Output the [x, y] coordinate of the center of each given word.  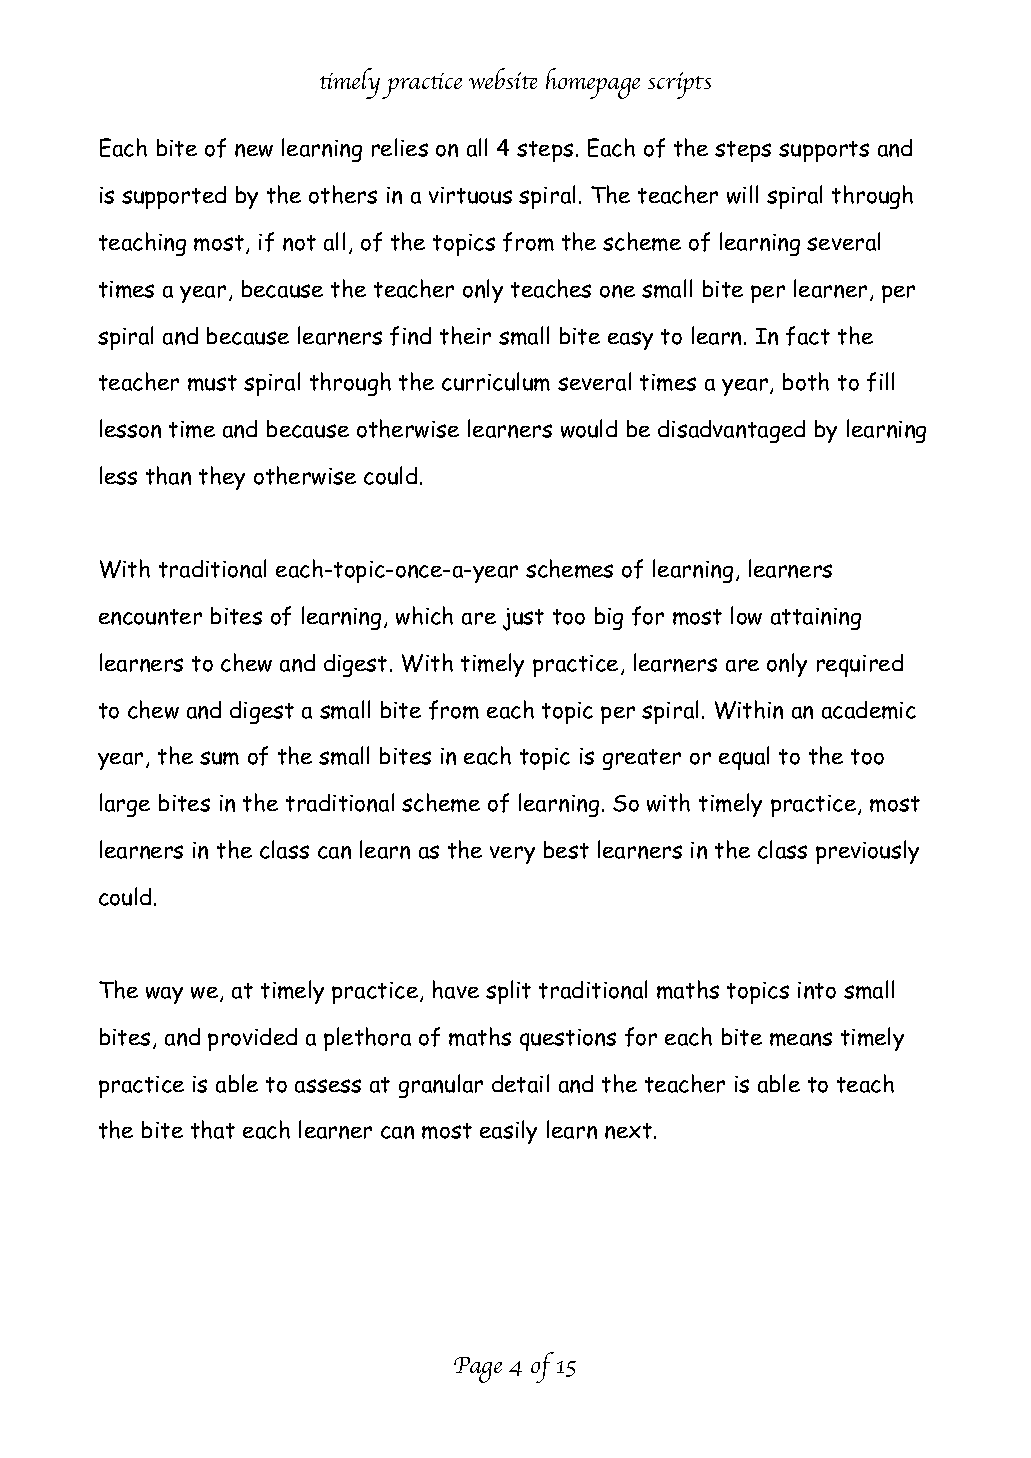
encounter [150, 617]
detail [520, 1083]
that [213, 1129]
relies [400, 147]
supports [824, 151]
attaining [816, 619]
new [254, 150]
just [523, 619]
